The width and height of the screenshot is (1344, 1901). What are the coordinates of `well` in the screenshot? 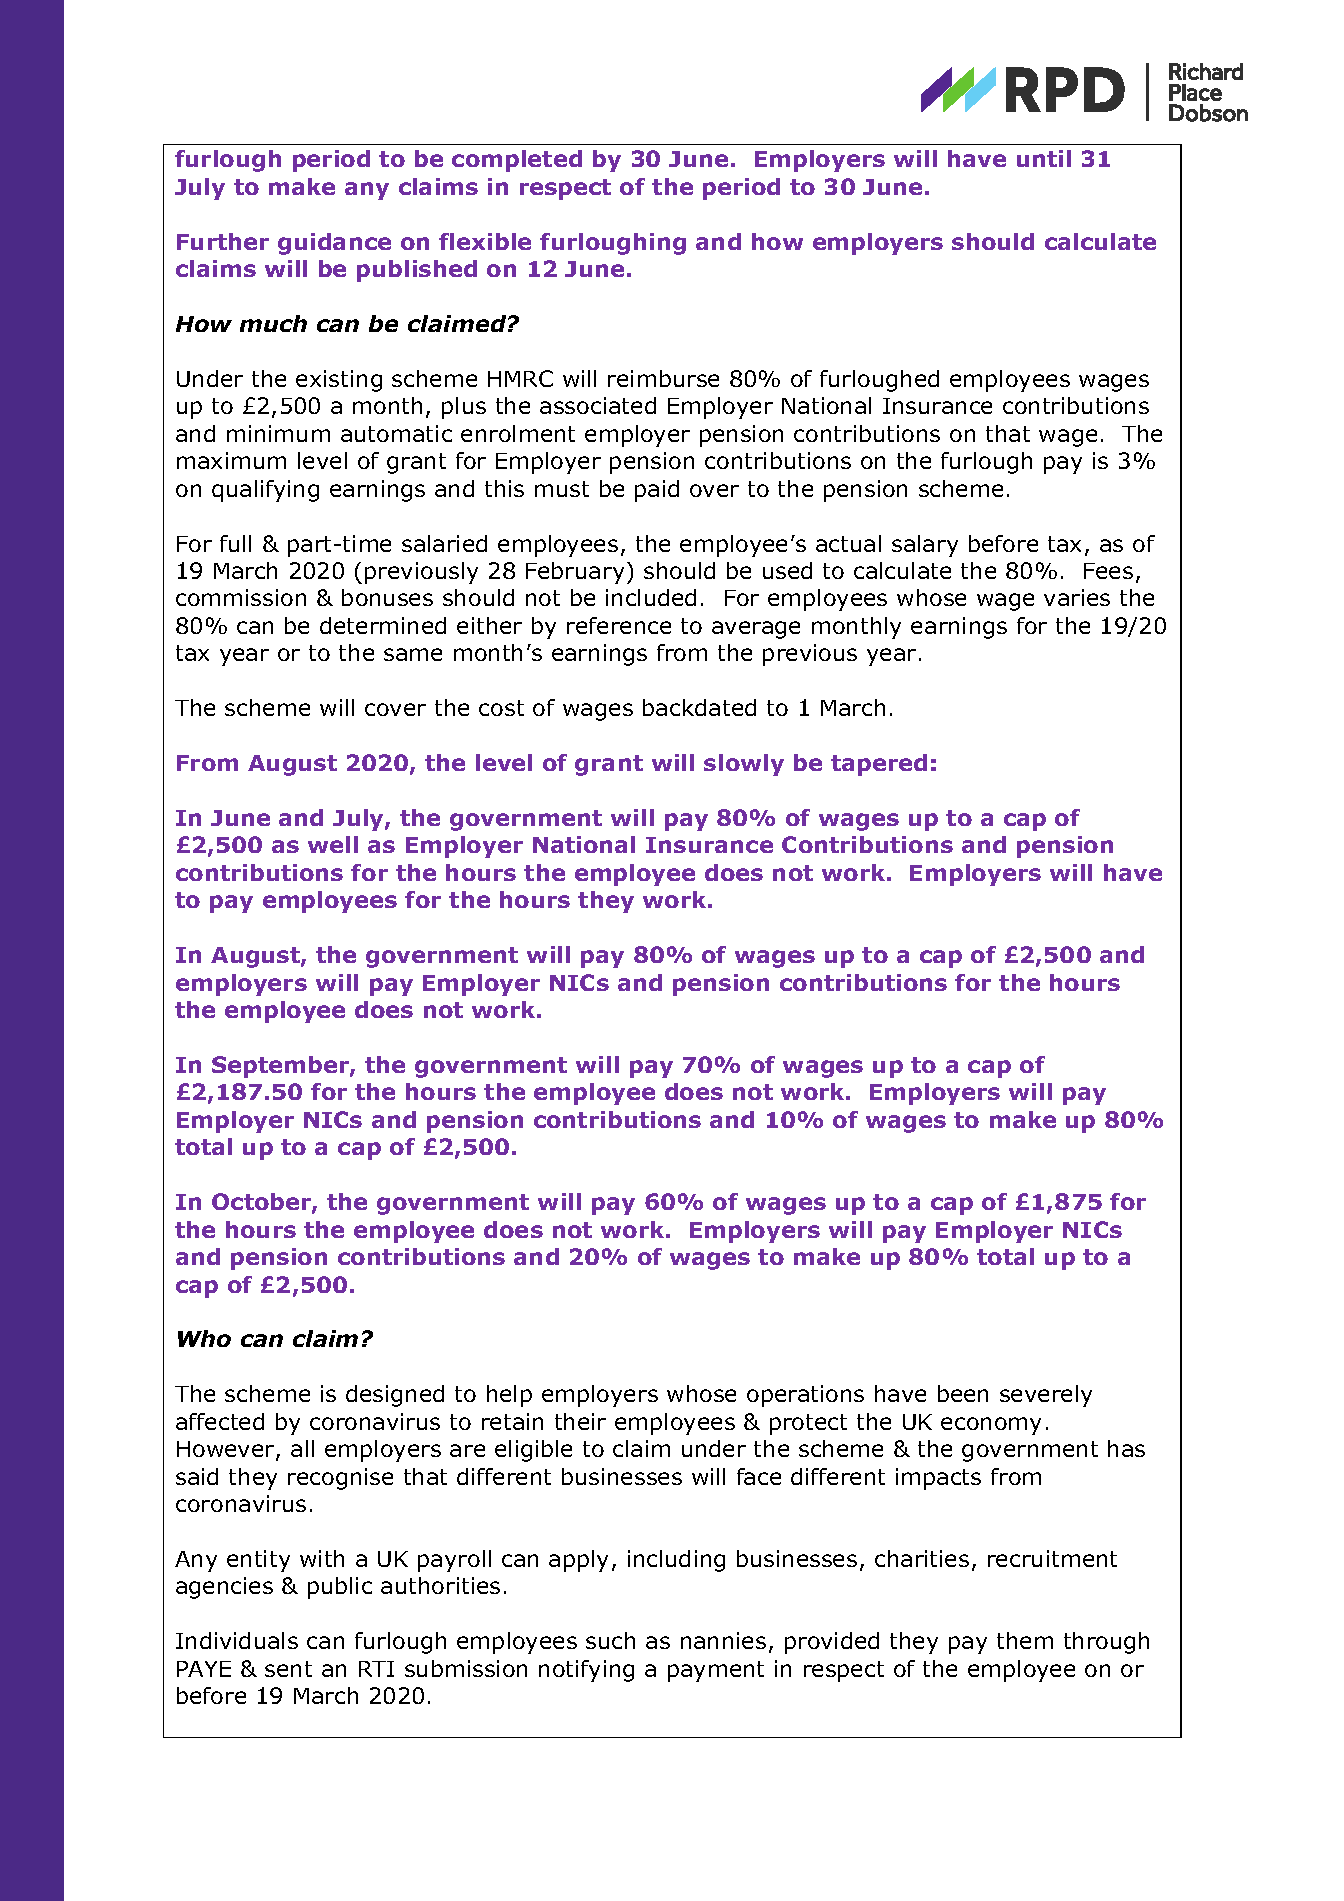 It's located at (333, 844).
